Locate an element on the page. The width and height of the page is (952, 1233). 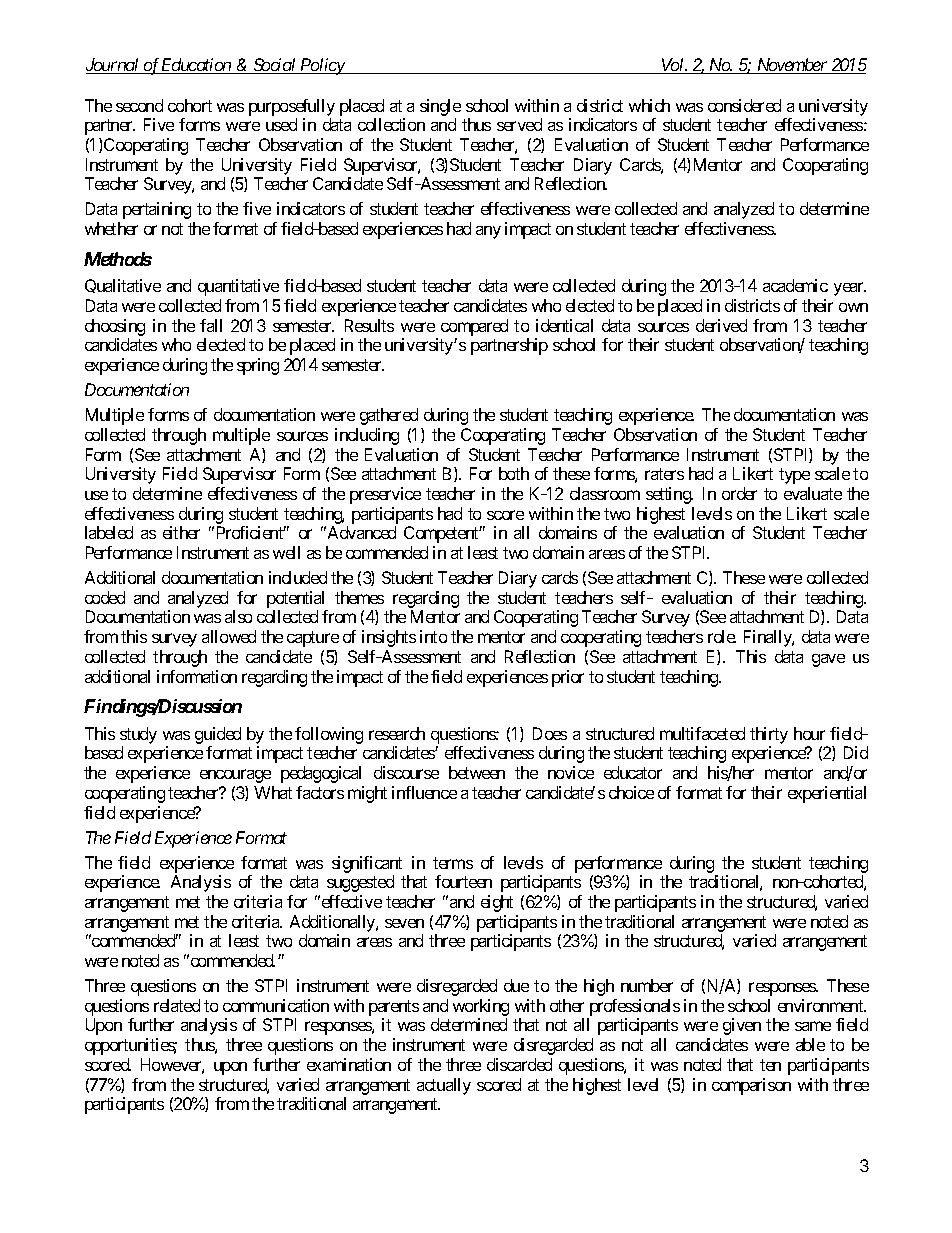
related is located at coordinates (177, 1005).
